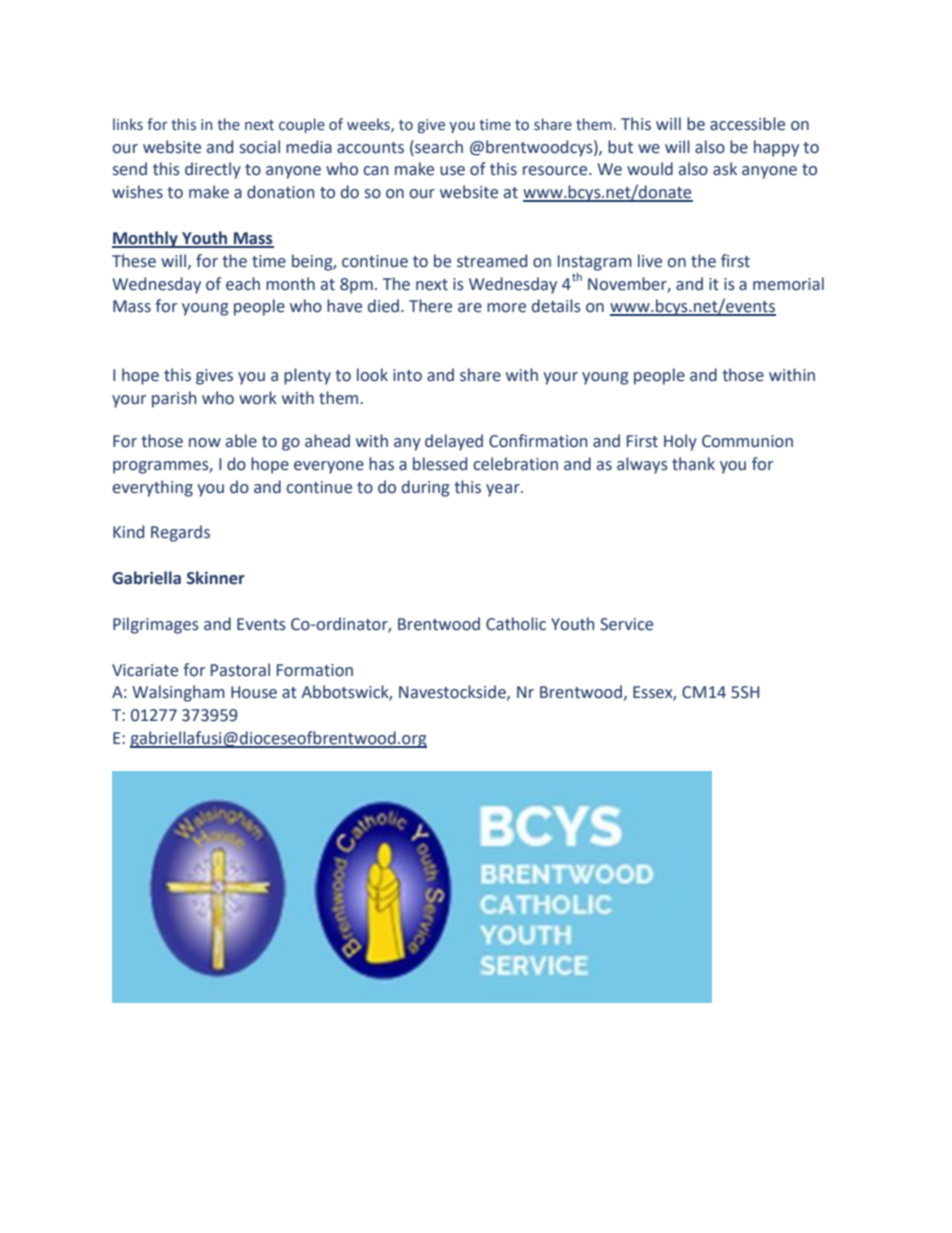 This screenshot has height=1233, width=952. Describe the element at coordinates (425, 488) in the screenshot. I see `during` at that location.
